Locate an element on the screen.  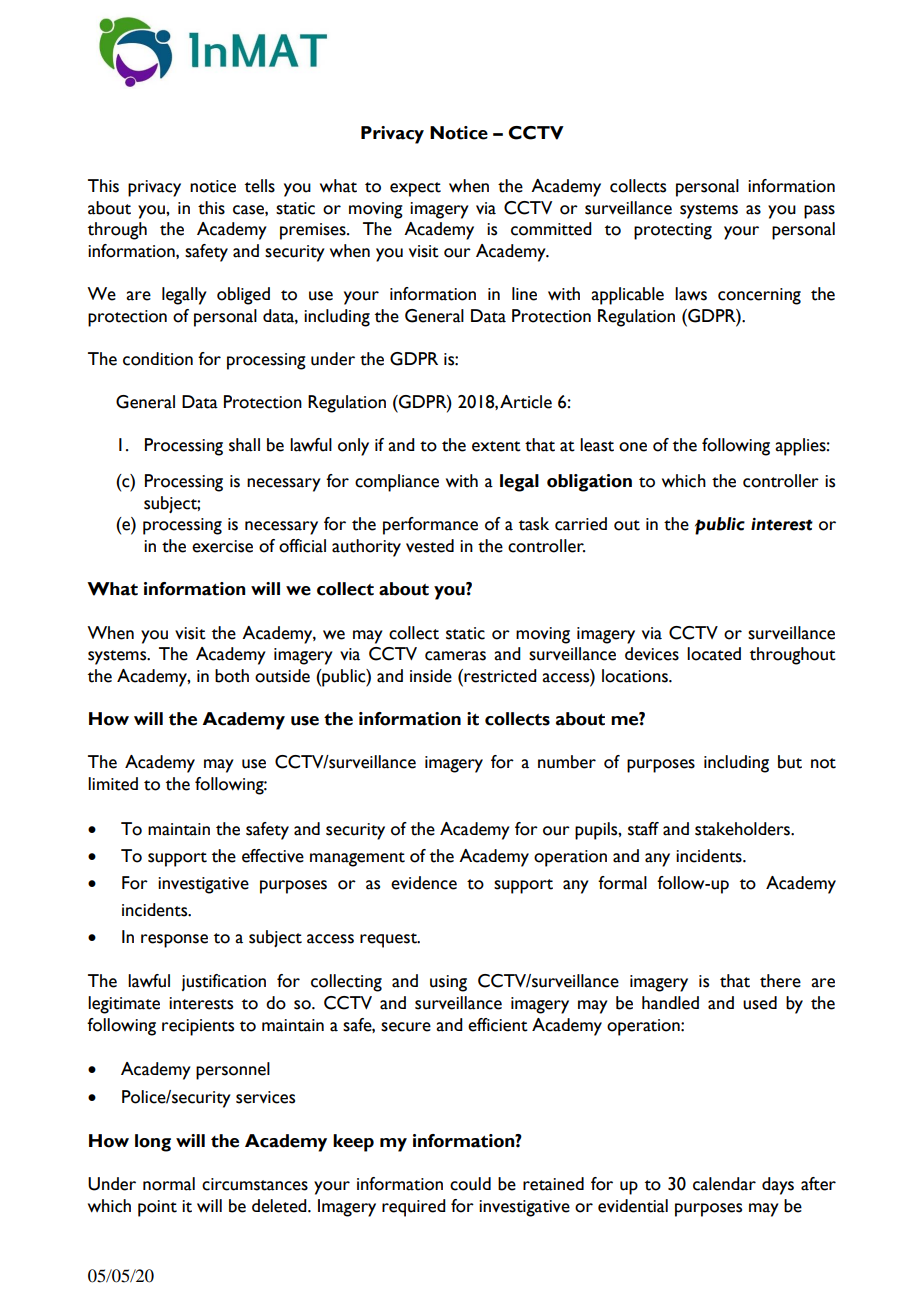
protecting is located at coordinates (673, 231).
